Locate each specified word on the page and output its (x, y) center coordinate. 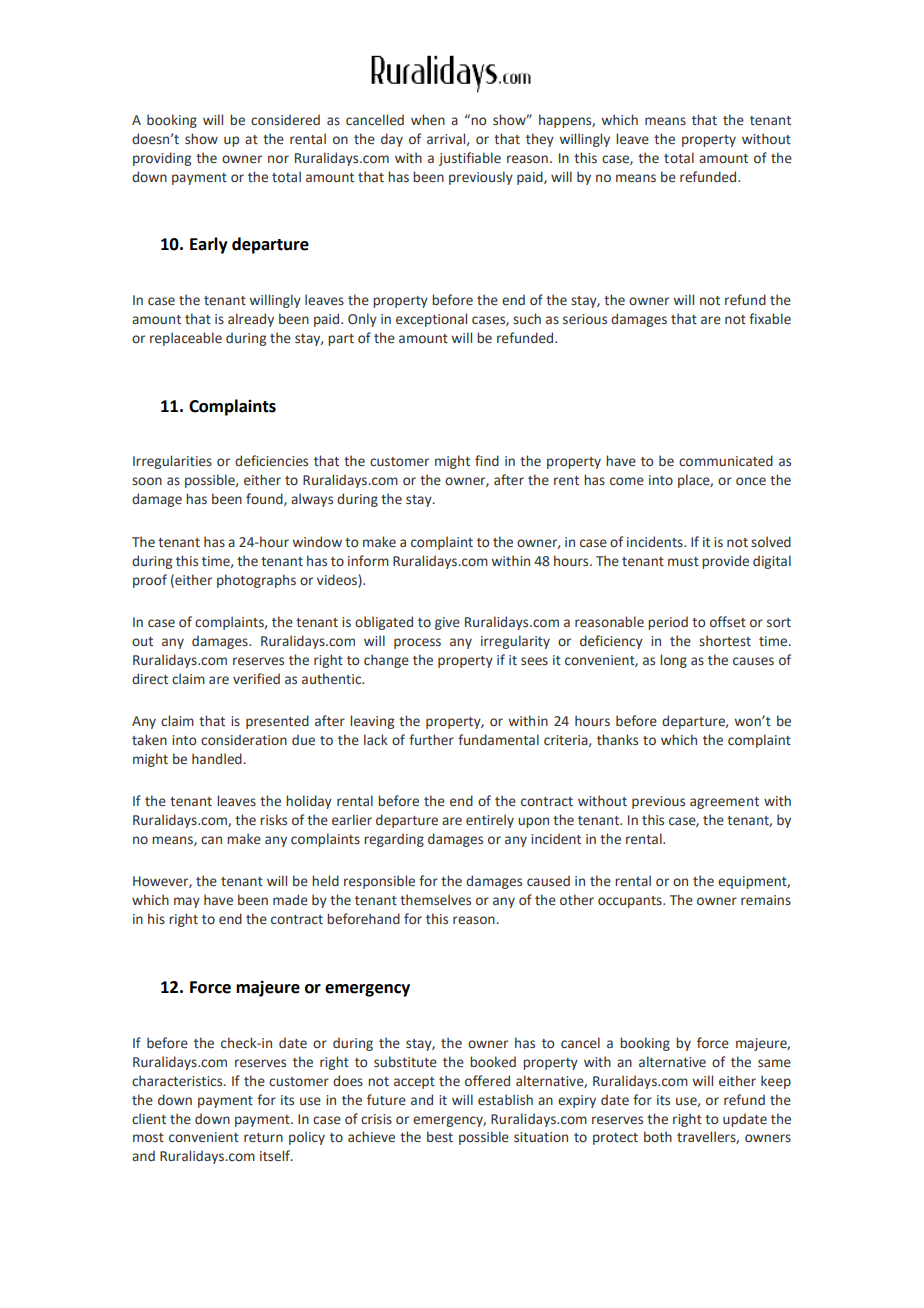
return (263, 1137)
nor (278, 159)
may (187, 902)
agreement (724, 803)
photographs (256, 581)
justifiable (470, 159)
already (251, 320)
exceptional (431, 320)
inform (368, 560)
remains (766, 900)
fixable (770, 318)
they (540, 140)
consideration (244, 739)
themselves (435, 900)
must (683, 561)
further (431, 739)
